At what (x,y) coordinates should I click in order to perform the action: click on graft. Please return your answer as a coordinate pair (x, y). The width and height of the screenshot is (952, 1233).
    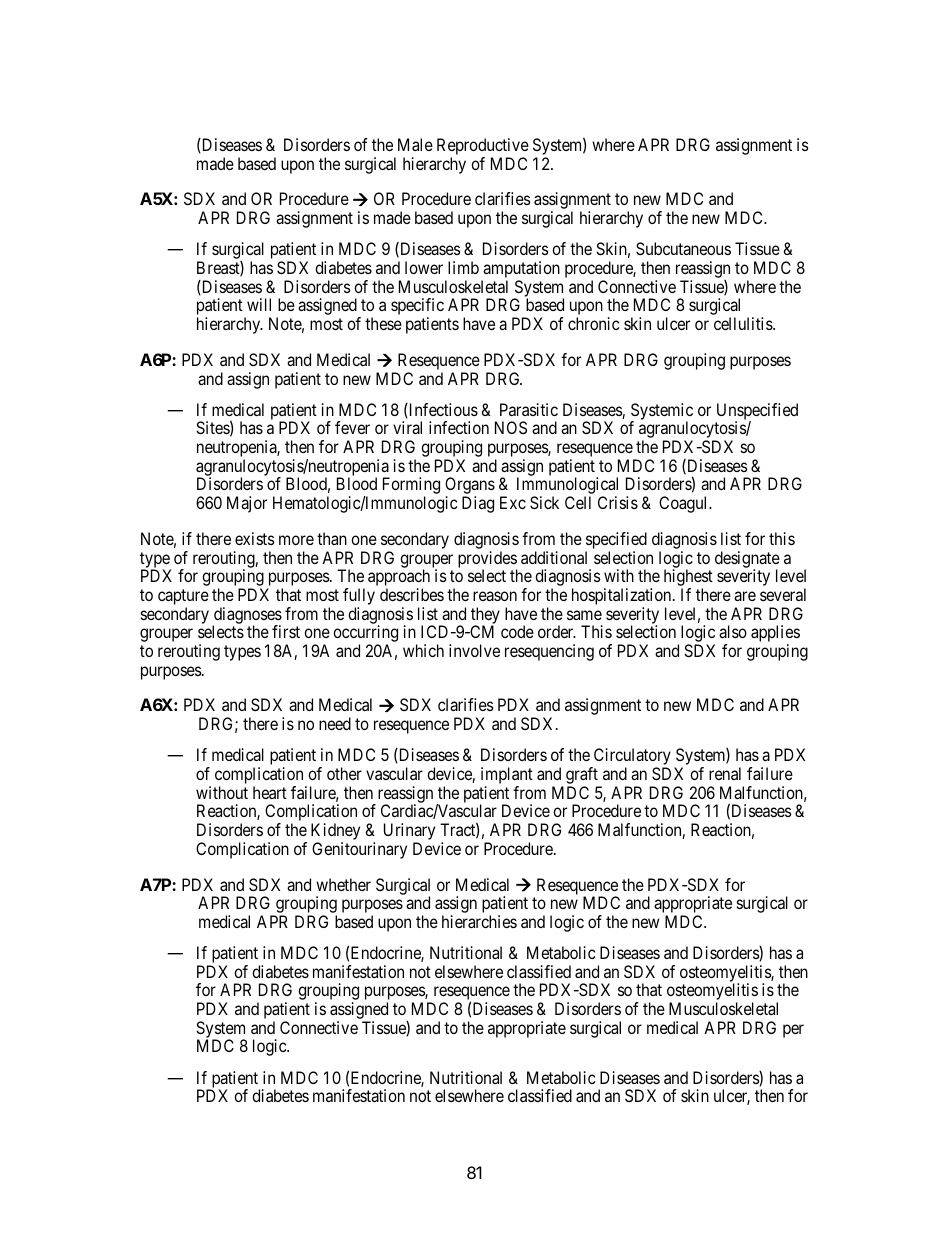
    Looking at the image, I should click on (583, 777).
